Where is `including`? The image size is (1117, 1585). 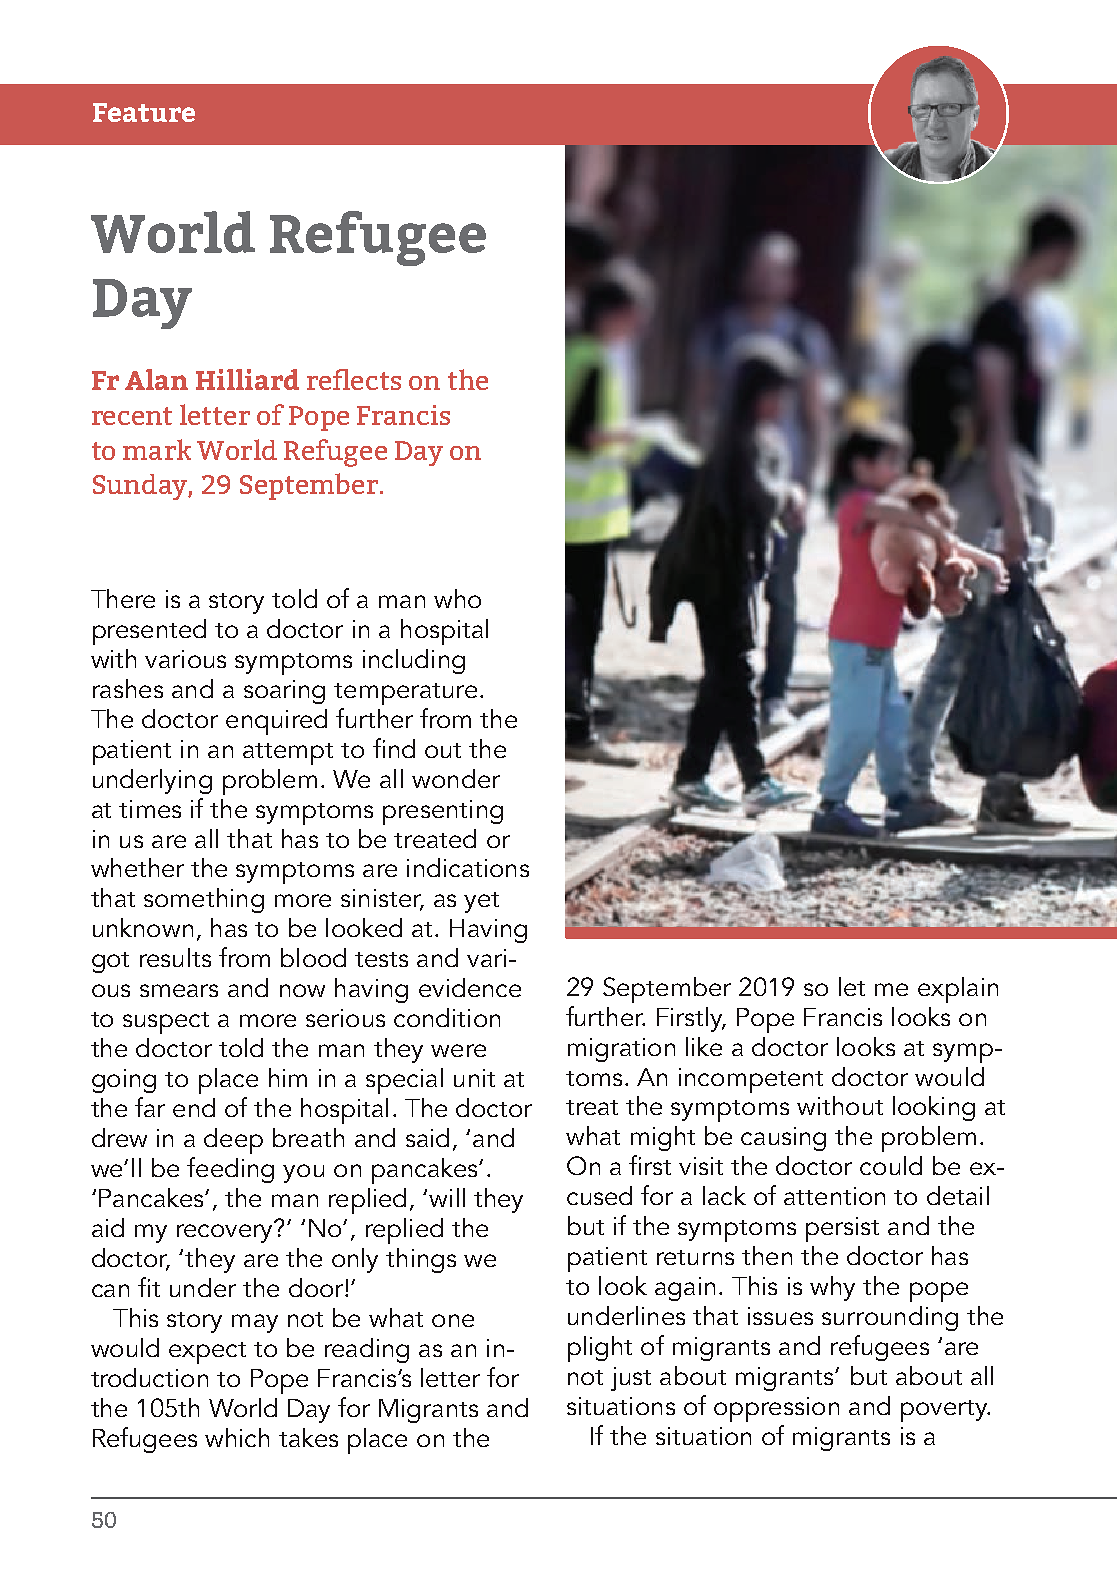 including is located at coordinates (414, 661).
